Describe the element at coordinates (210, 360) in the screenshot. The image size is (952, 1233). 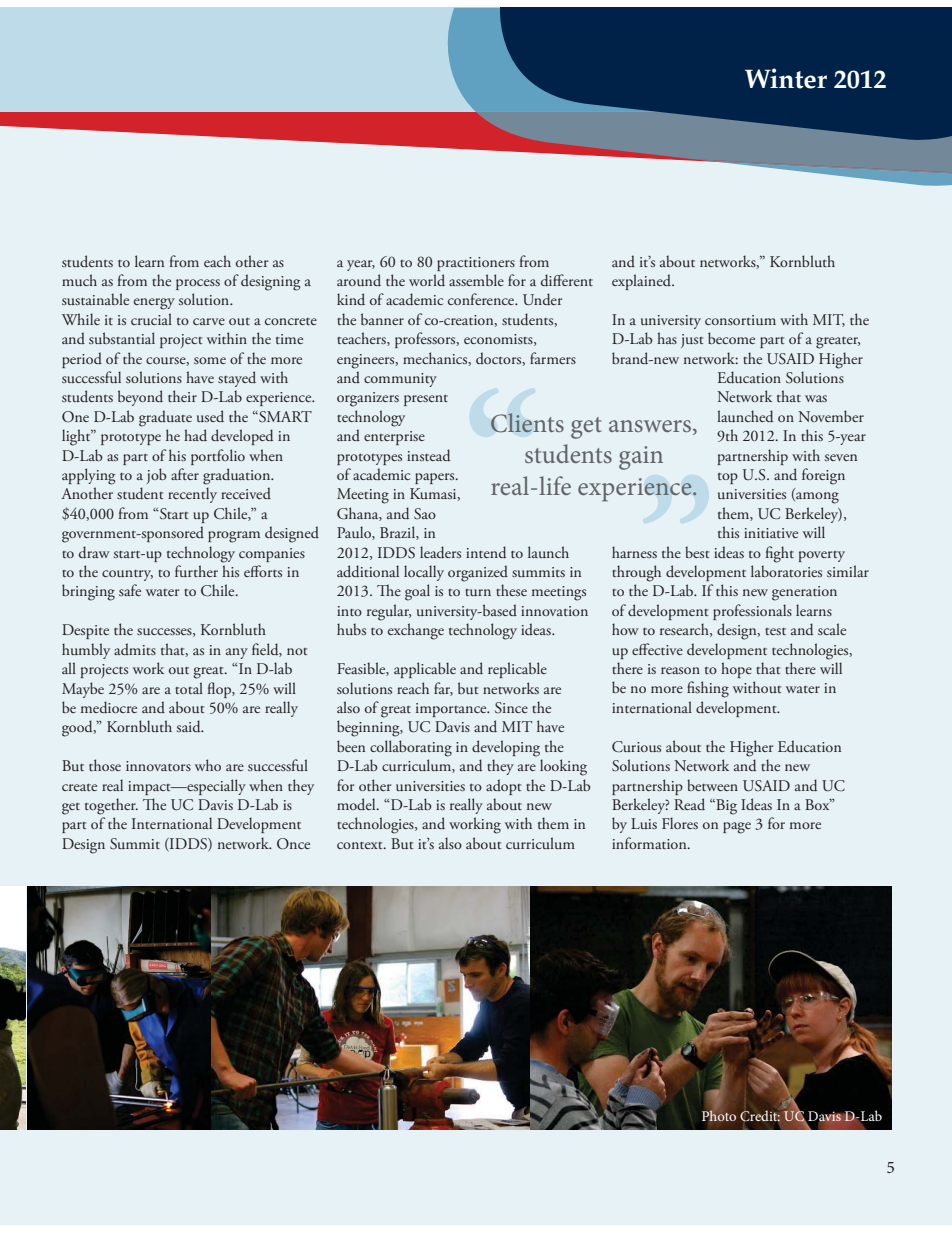
I see `some` at that location.
